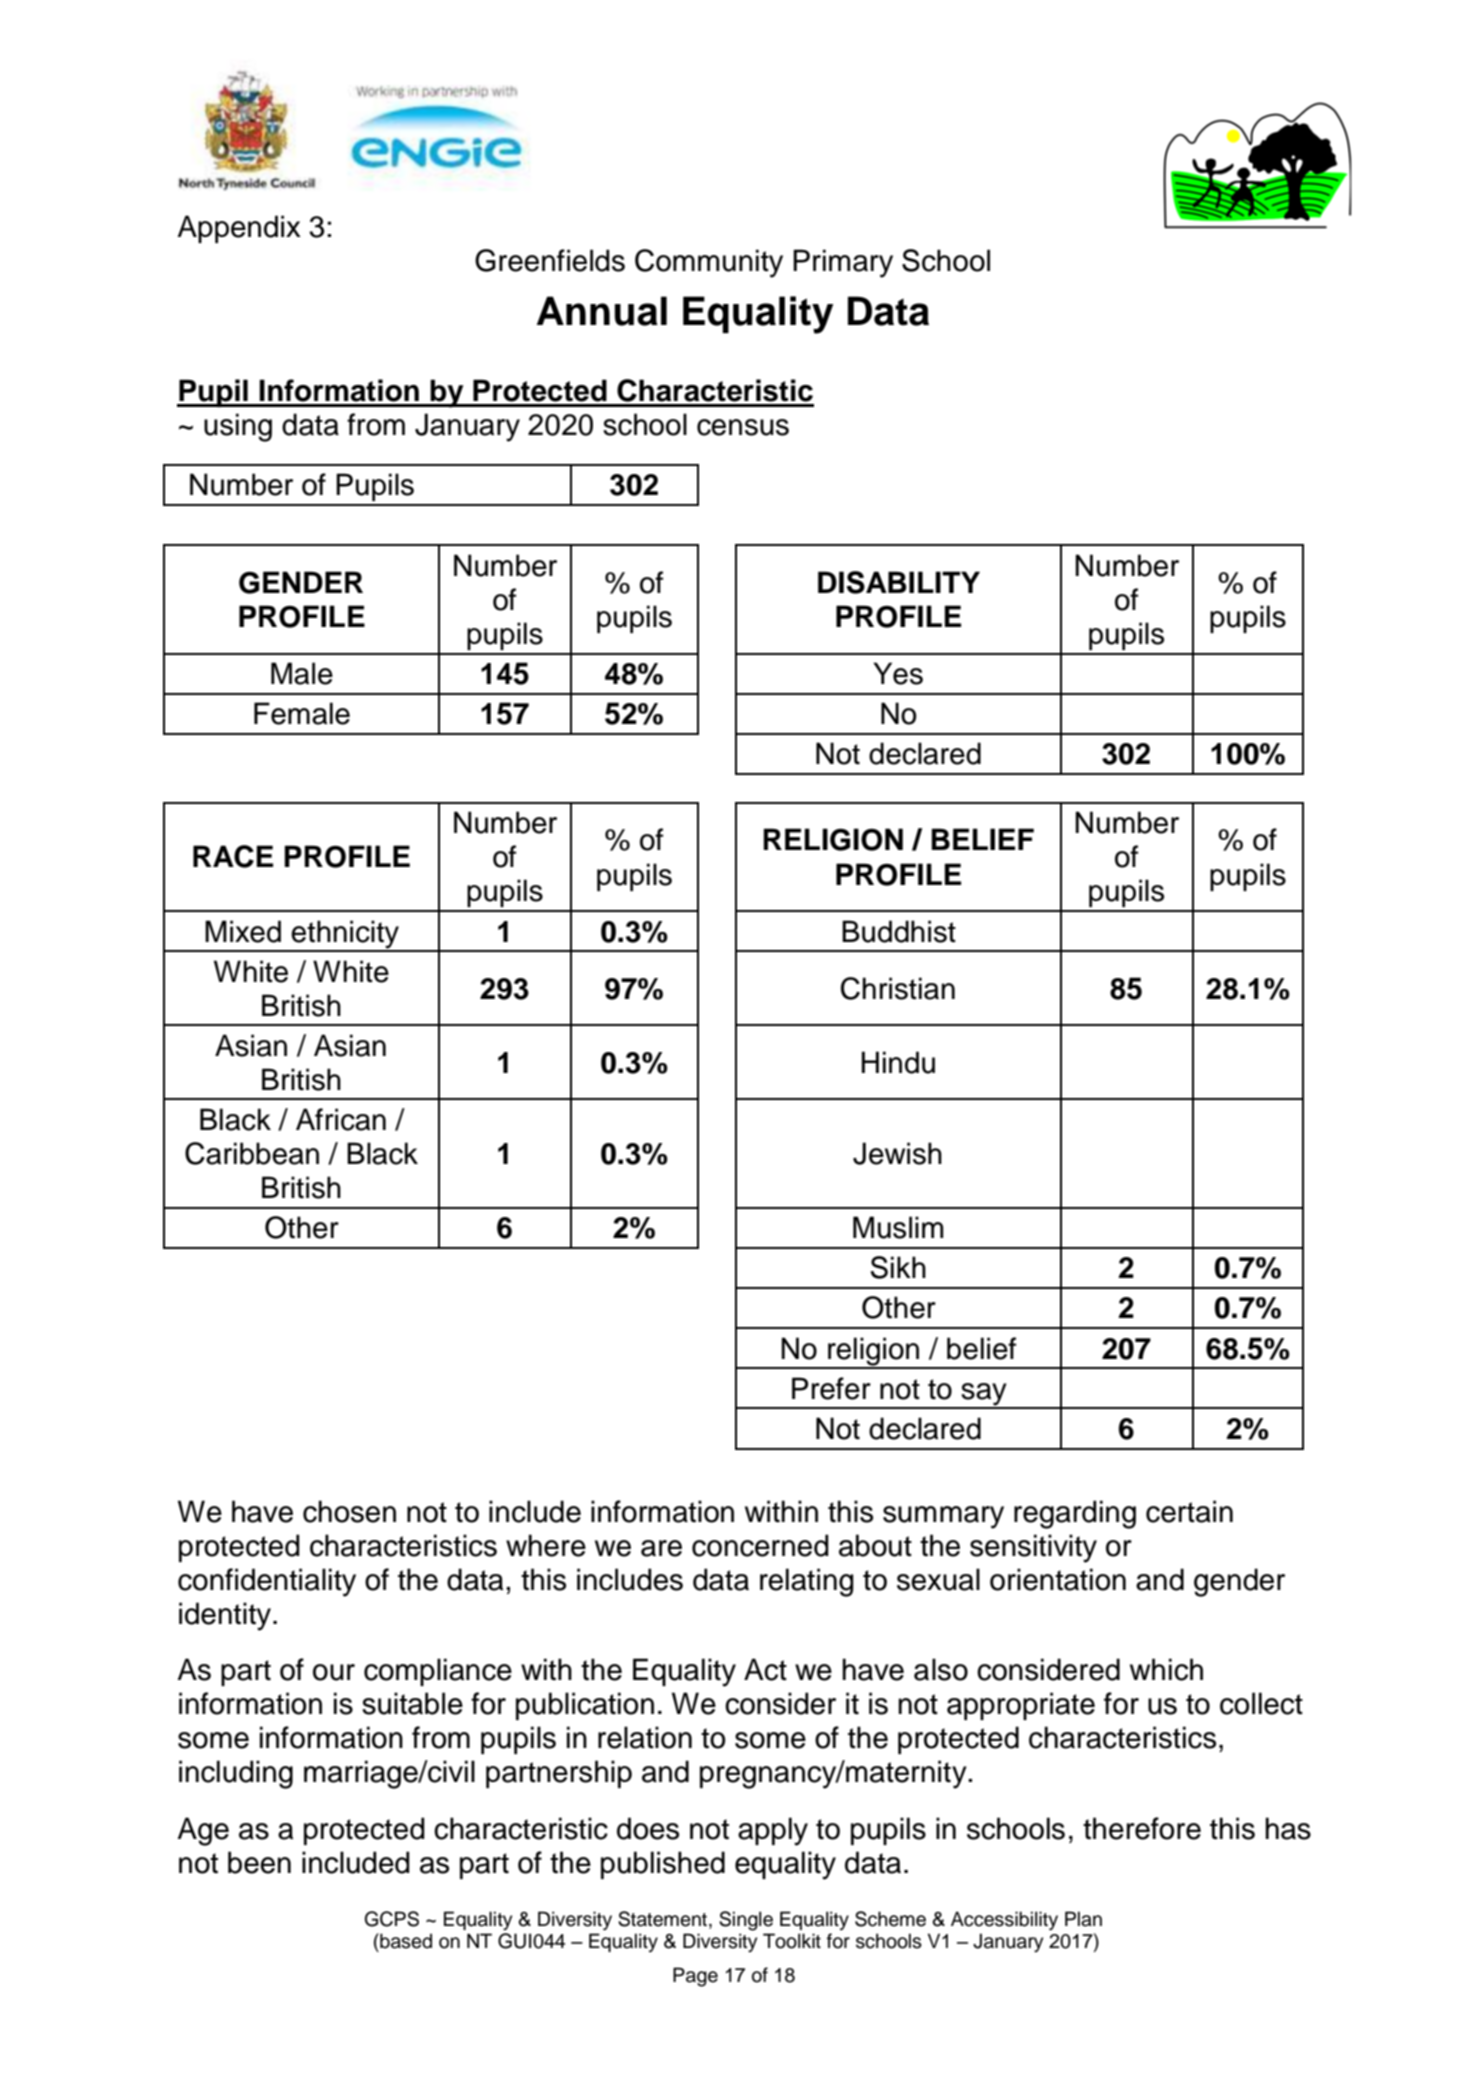 The image size is (1467, 2074). What do you see at coordinates (405, 1941) in the document?
I see `based` at bounding box center [405, 1941].
